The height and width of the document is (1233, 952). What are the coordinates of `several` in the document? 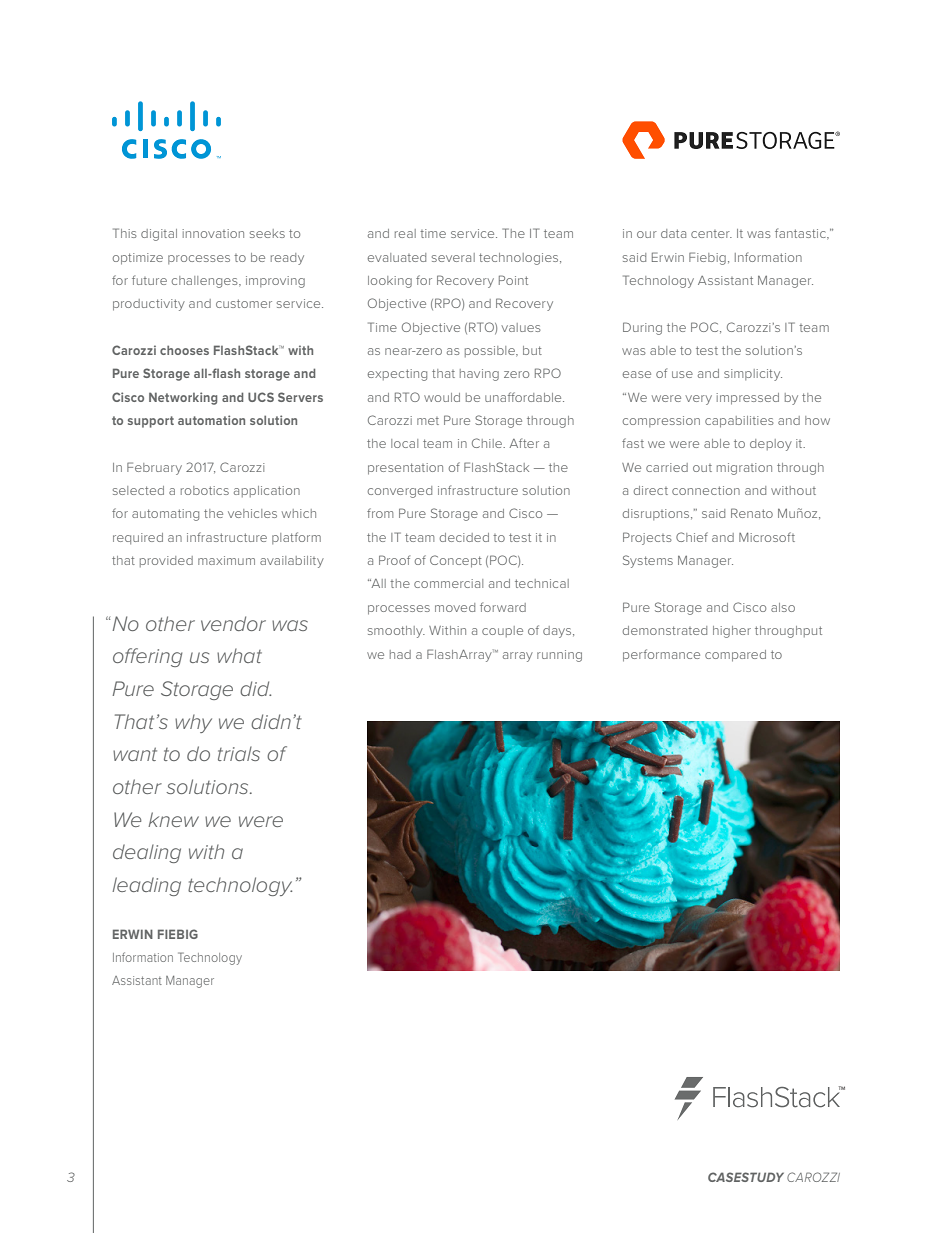 It's located at (453, 257).
